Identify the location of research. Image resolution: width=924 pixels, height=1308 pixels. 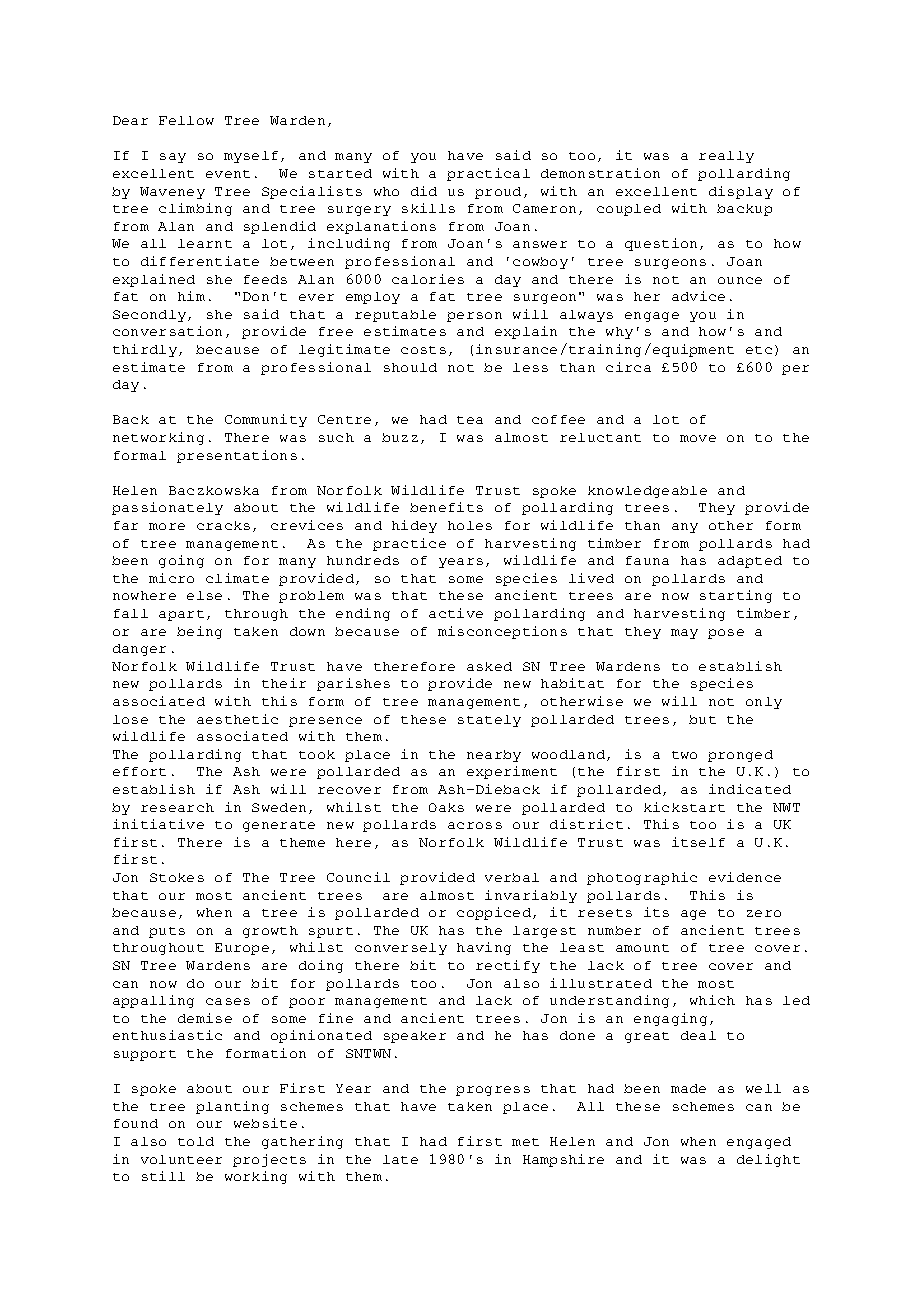
(177, 807).
